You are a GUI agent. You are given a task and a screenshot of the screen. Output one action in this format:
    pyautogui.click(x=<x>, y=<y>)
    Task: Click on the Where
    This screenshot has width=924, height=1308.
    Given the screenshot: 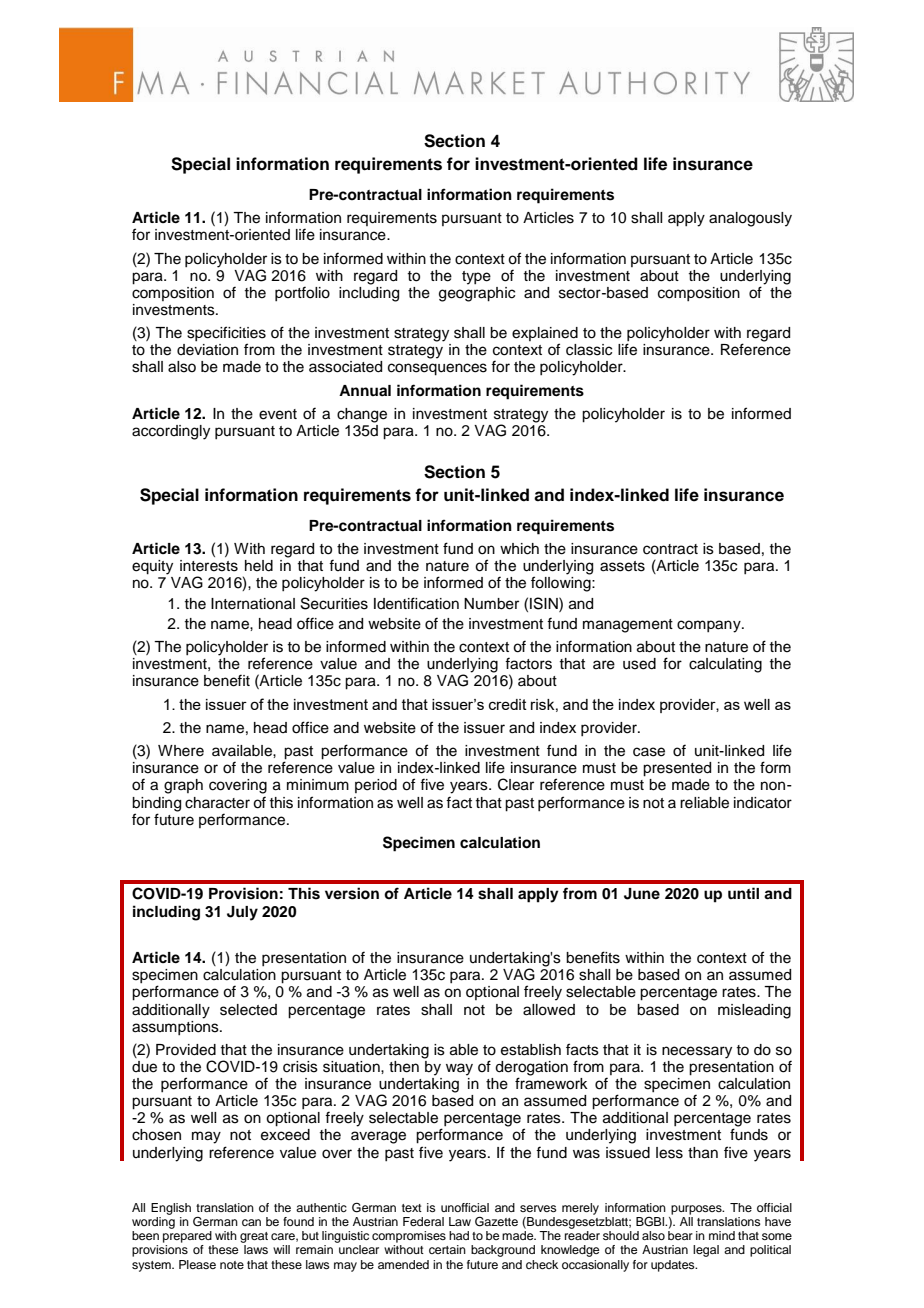 What is the action you would take?
    pyautogui.click(x=181, y=751)
